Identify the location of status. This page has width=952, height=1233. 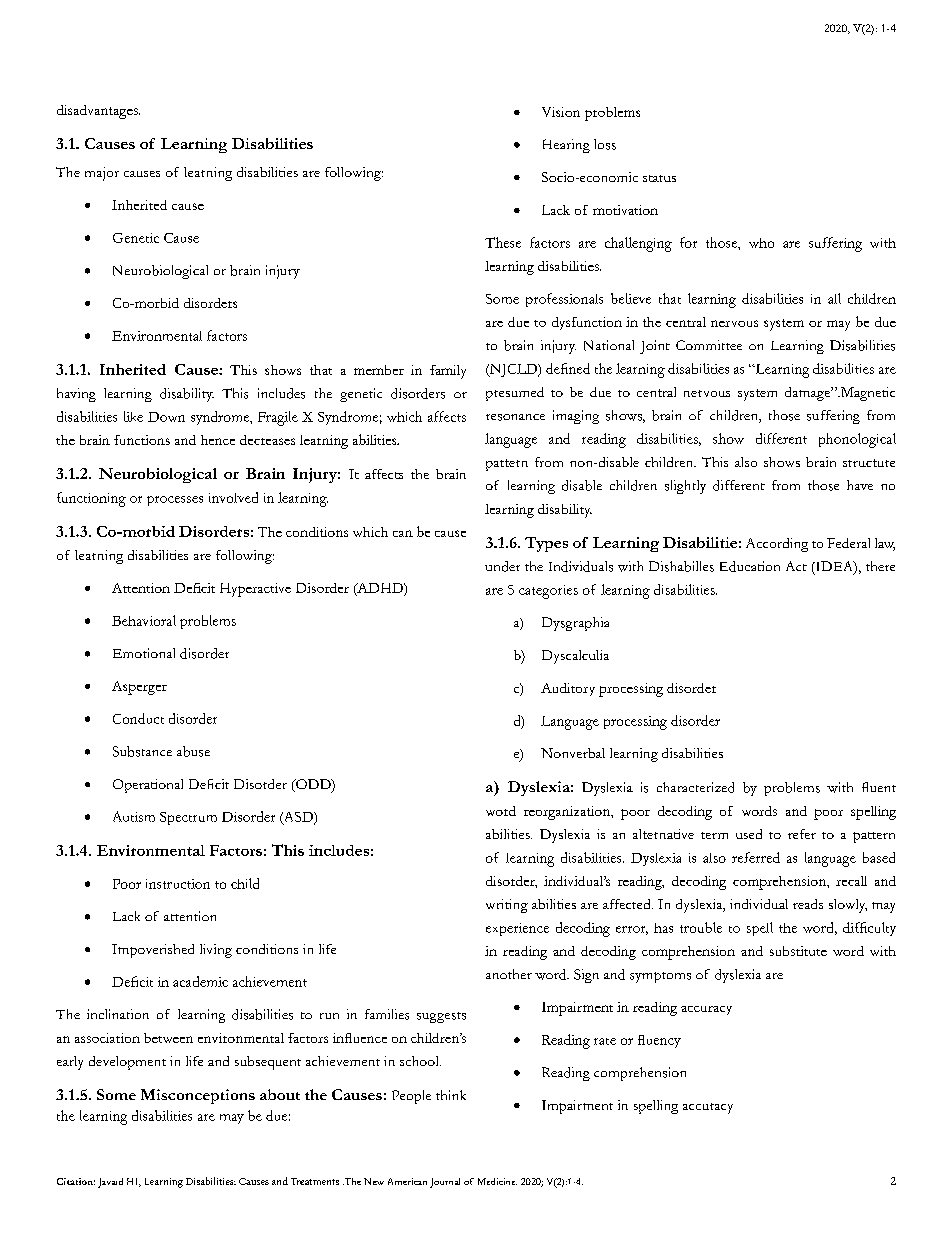
(659, 178).
